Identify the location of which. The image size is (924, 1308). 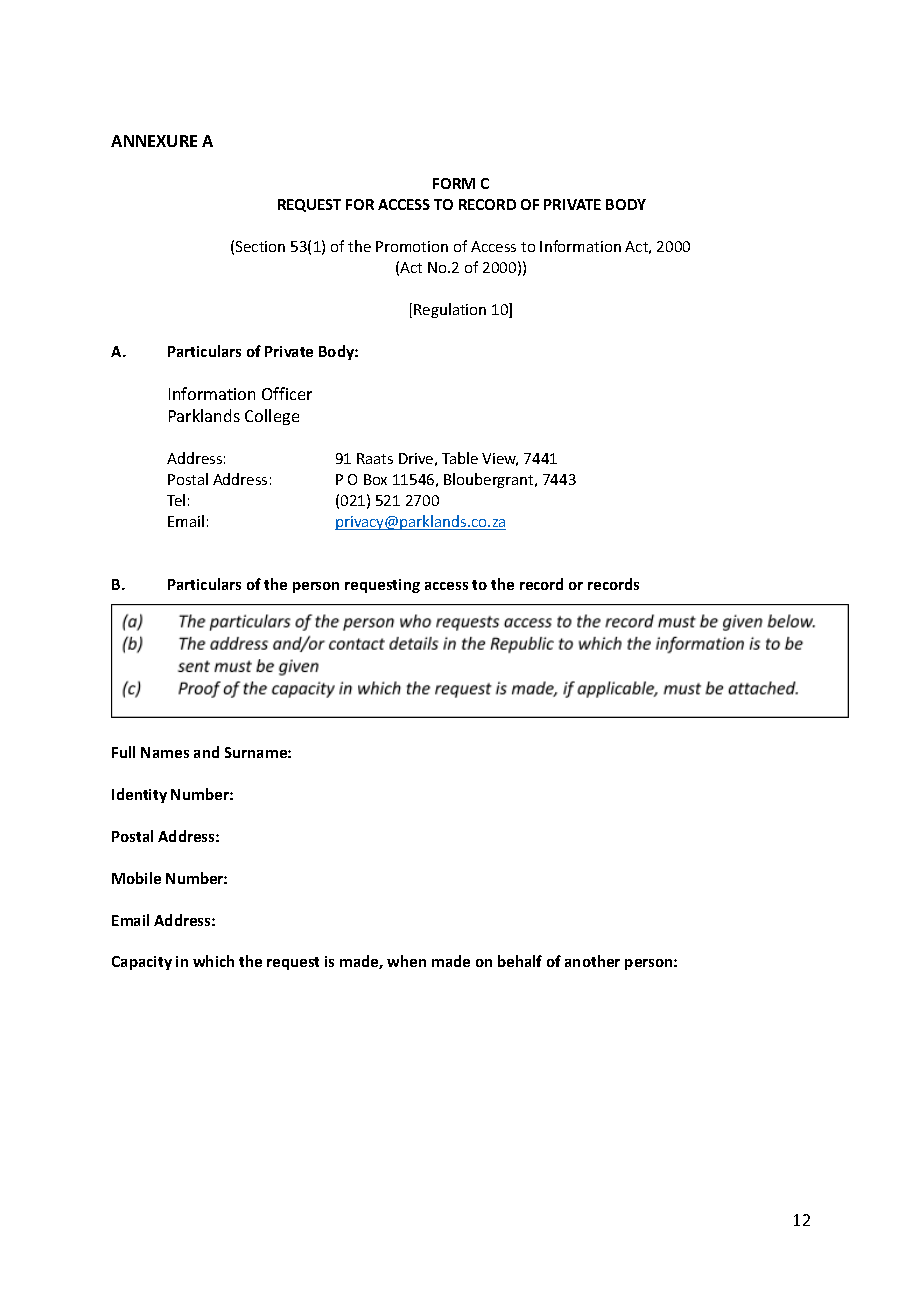
(213, 961).
